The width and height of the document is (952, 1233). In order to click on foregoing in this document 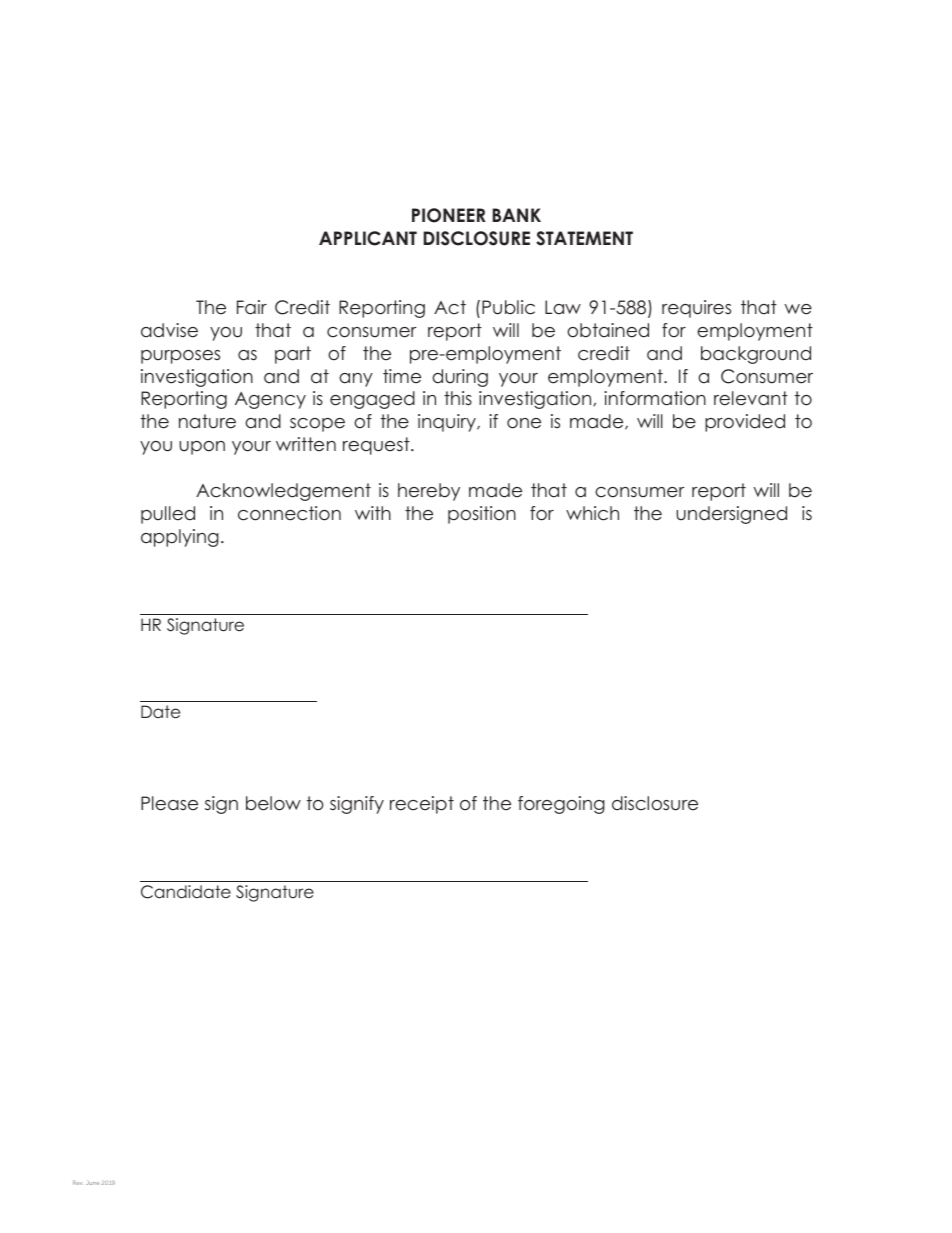, I will do `click(561, 805)`.
